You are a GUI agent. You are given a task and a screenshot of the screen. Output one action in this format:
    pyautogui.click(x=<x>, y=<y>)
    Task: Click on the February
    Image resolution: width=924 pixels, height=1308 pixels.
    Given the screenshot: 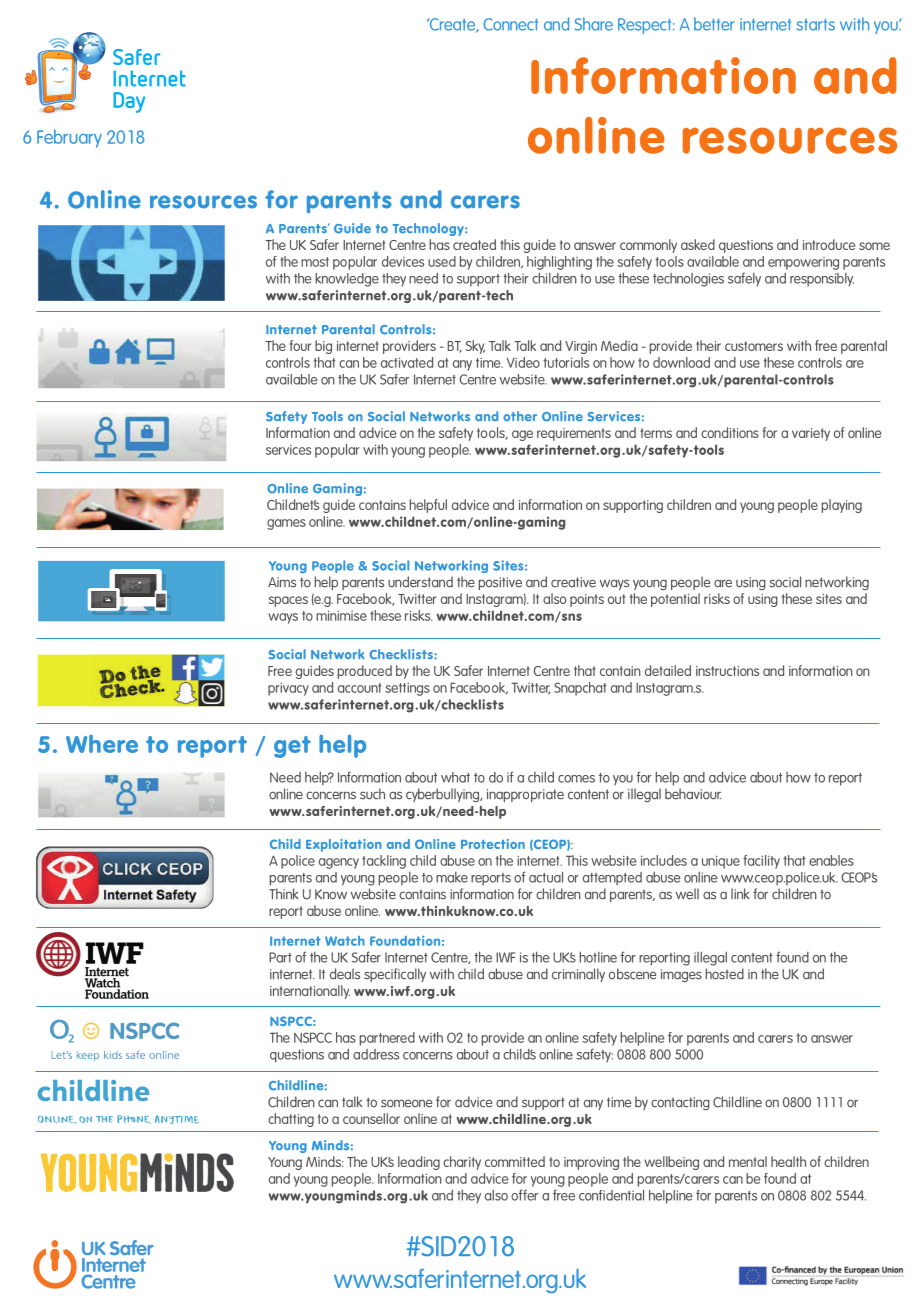 What is the action you would take?
    pyautogui.click(x=69, y=138)
